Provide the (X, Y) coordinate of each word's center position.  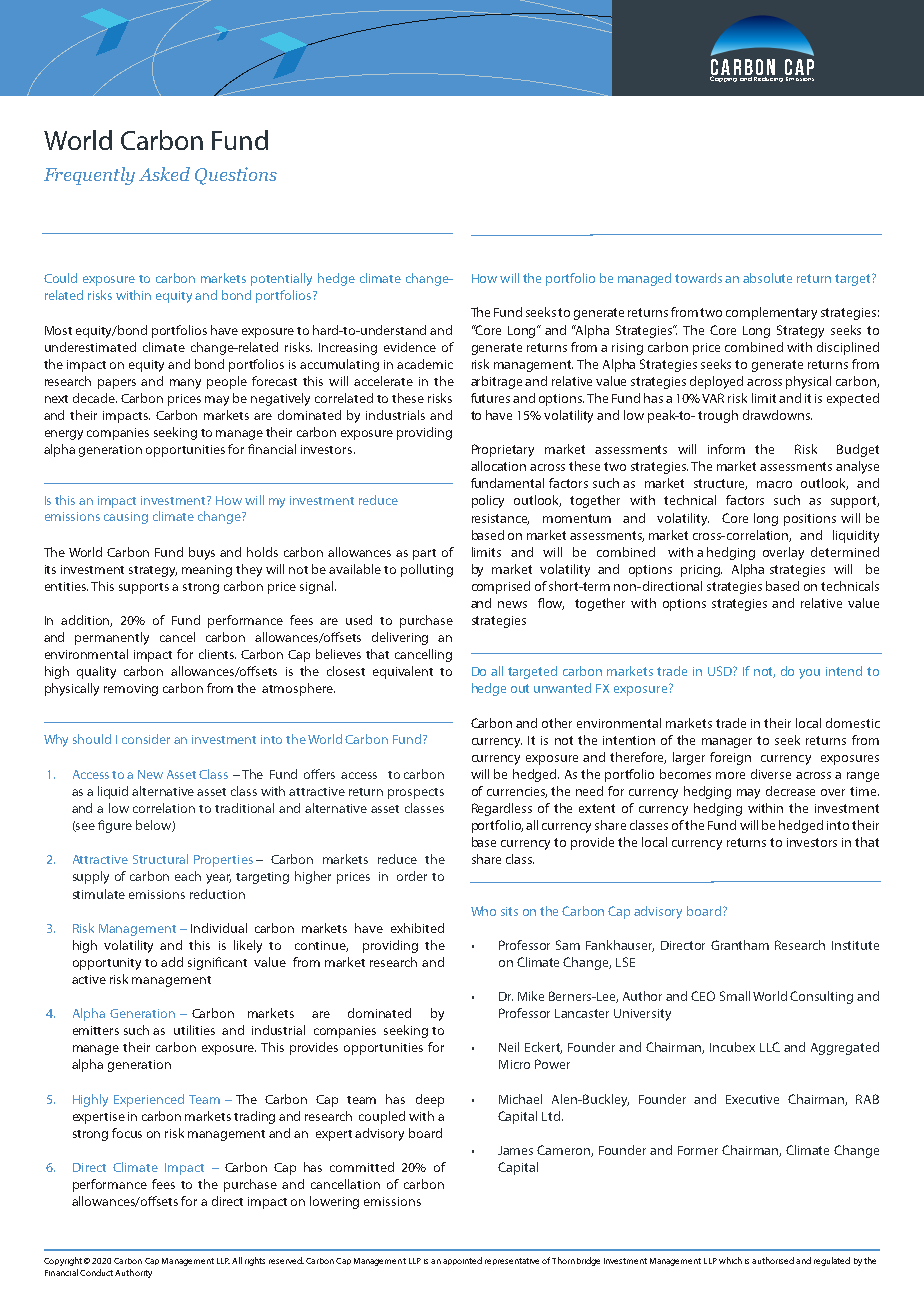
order (412, 876)
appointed (462, 1261)
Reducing (768, 78)
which (730, 1260)
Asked (164, 174)
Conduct (96, 1272)
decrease (790, 791)
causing (126, 518)
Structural (160, 859)
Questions (236, 176)
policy (488, 501)
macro (774, 484)
